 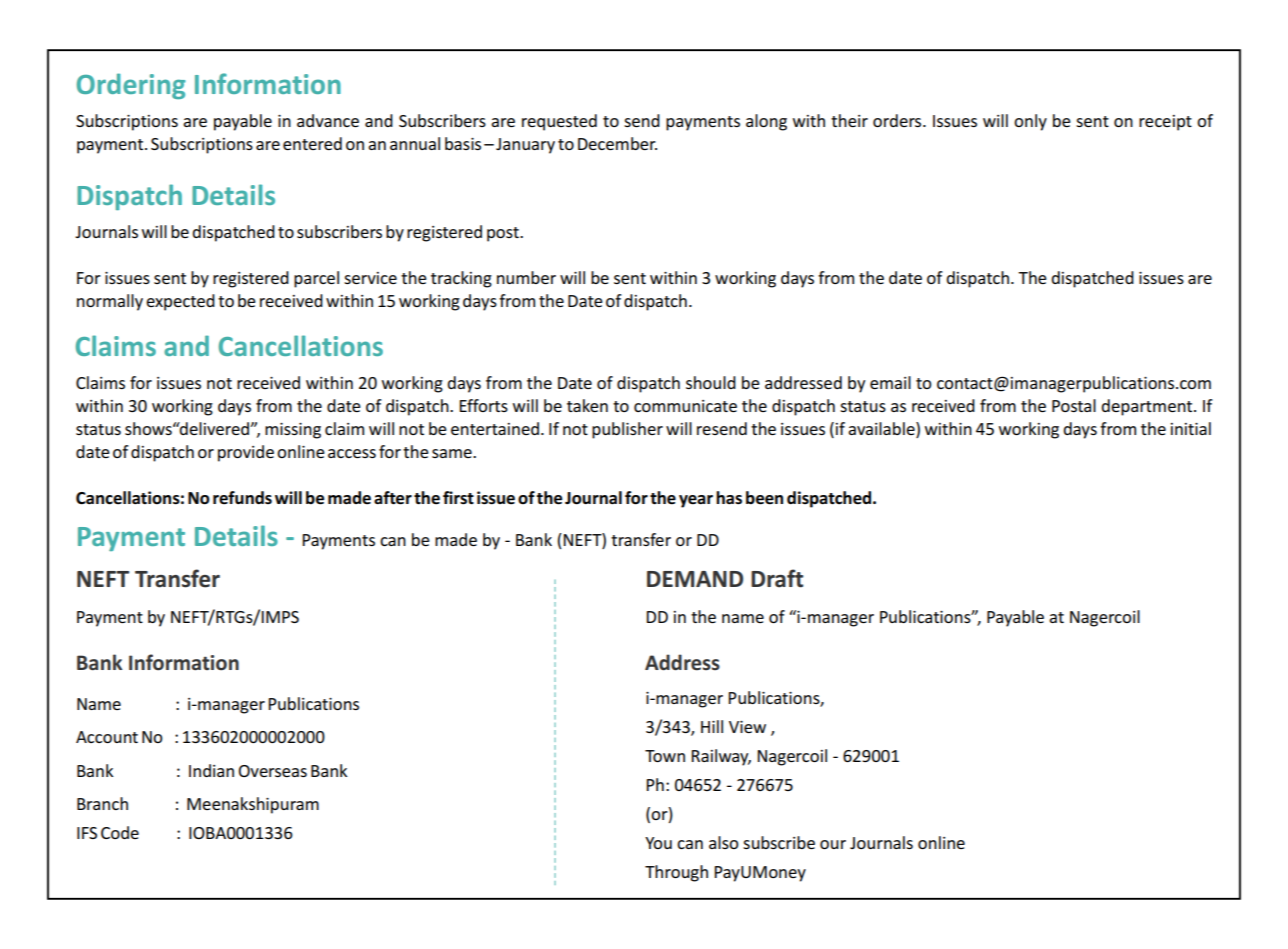 I want to click on only, so click(x=1030, y=122).
